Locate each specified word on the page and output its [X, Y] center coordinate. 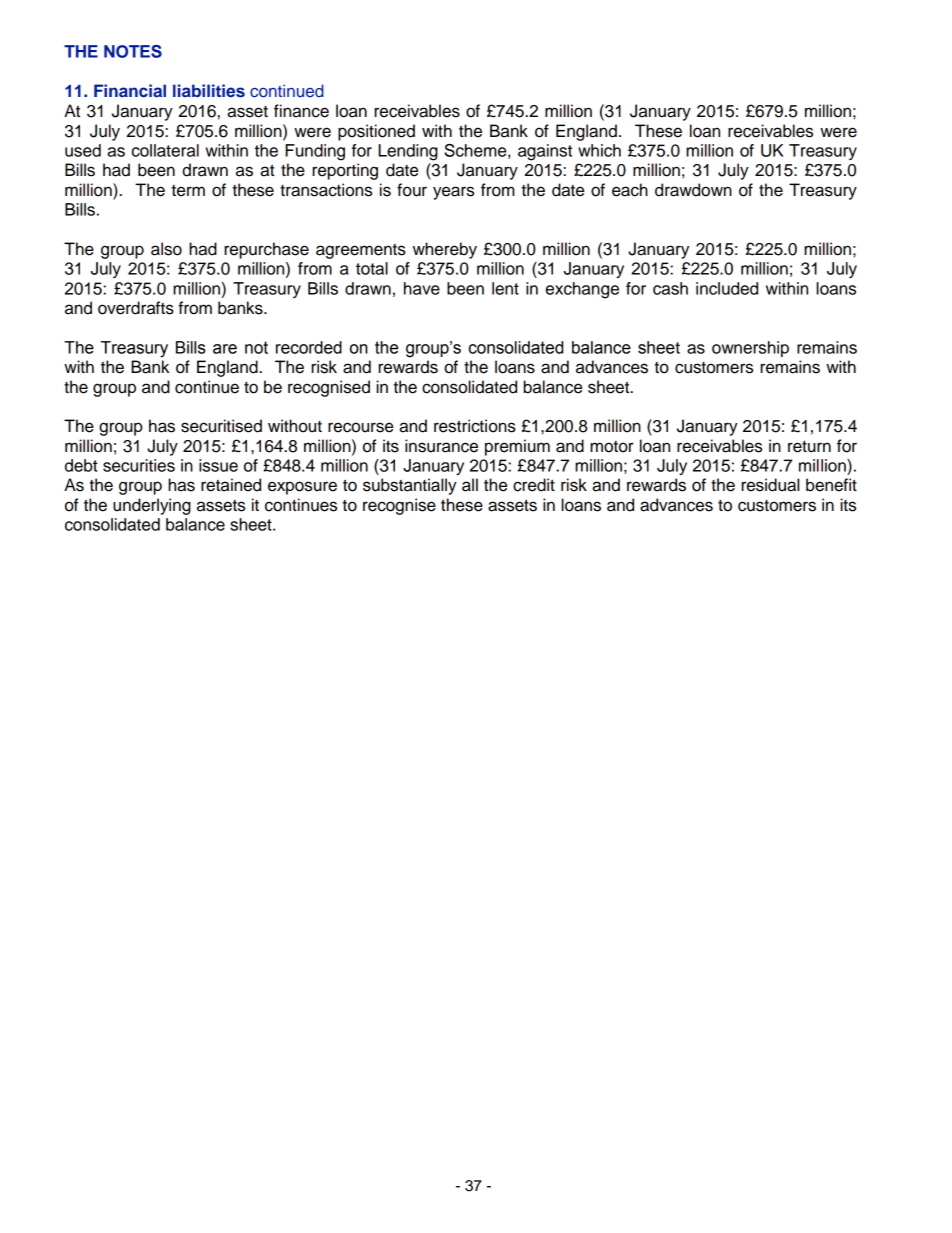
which [599, 150]
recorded [309, 347]
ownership [750, 349]
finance [301, 111]
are [225, 349]
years [453, 193]
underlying [152, 506]
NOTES [133, 51]
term [188, 191]
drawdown [693, 190]
